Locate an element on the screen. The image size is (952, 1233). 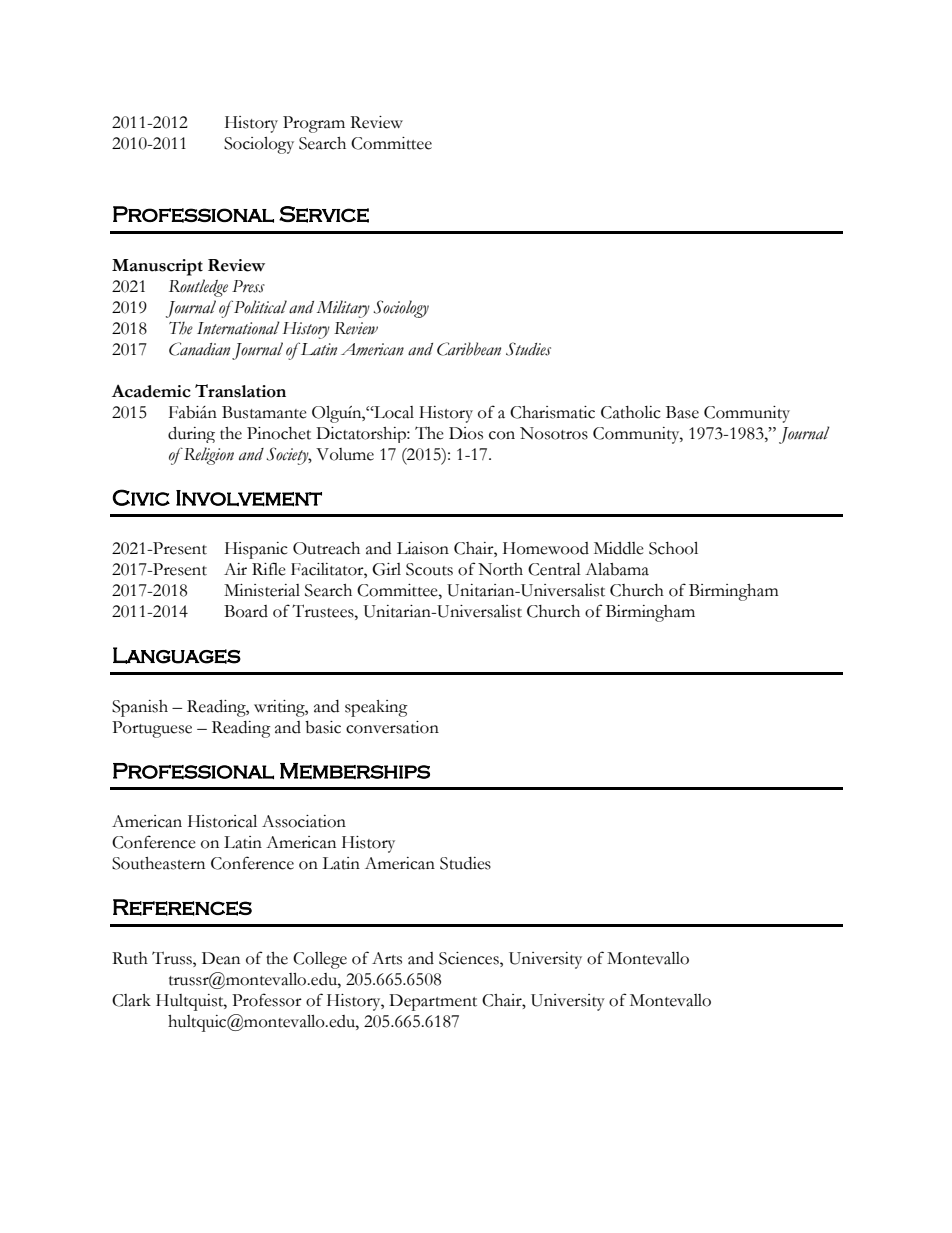
Service is located at coordinates (324, 214).
